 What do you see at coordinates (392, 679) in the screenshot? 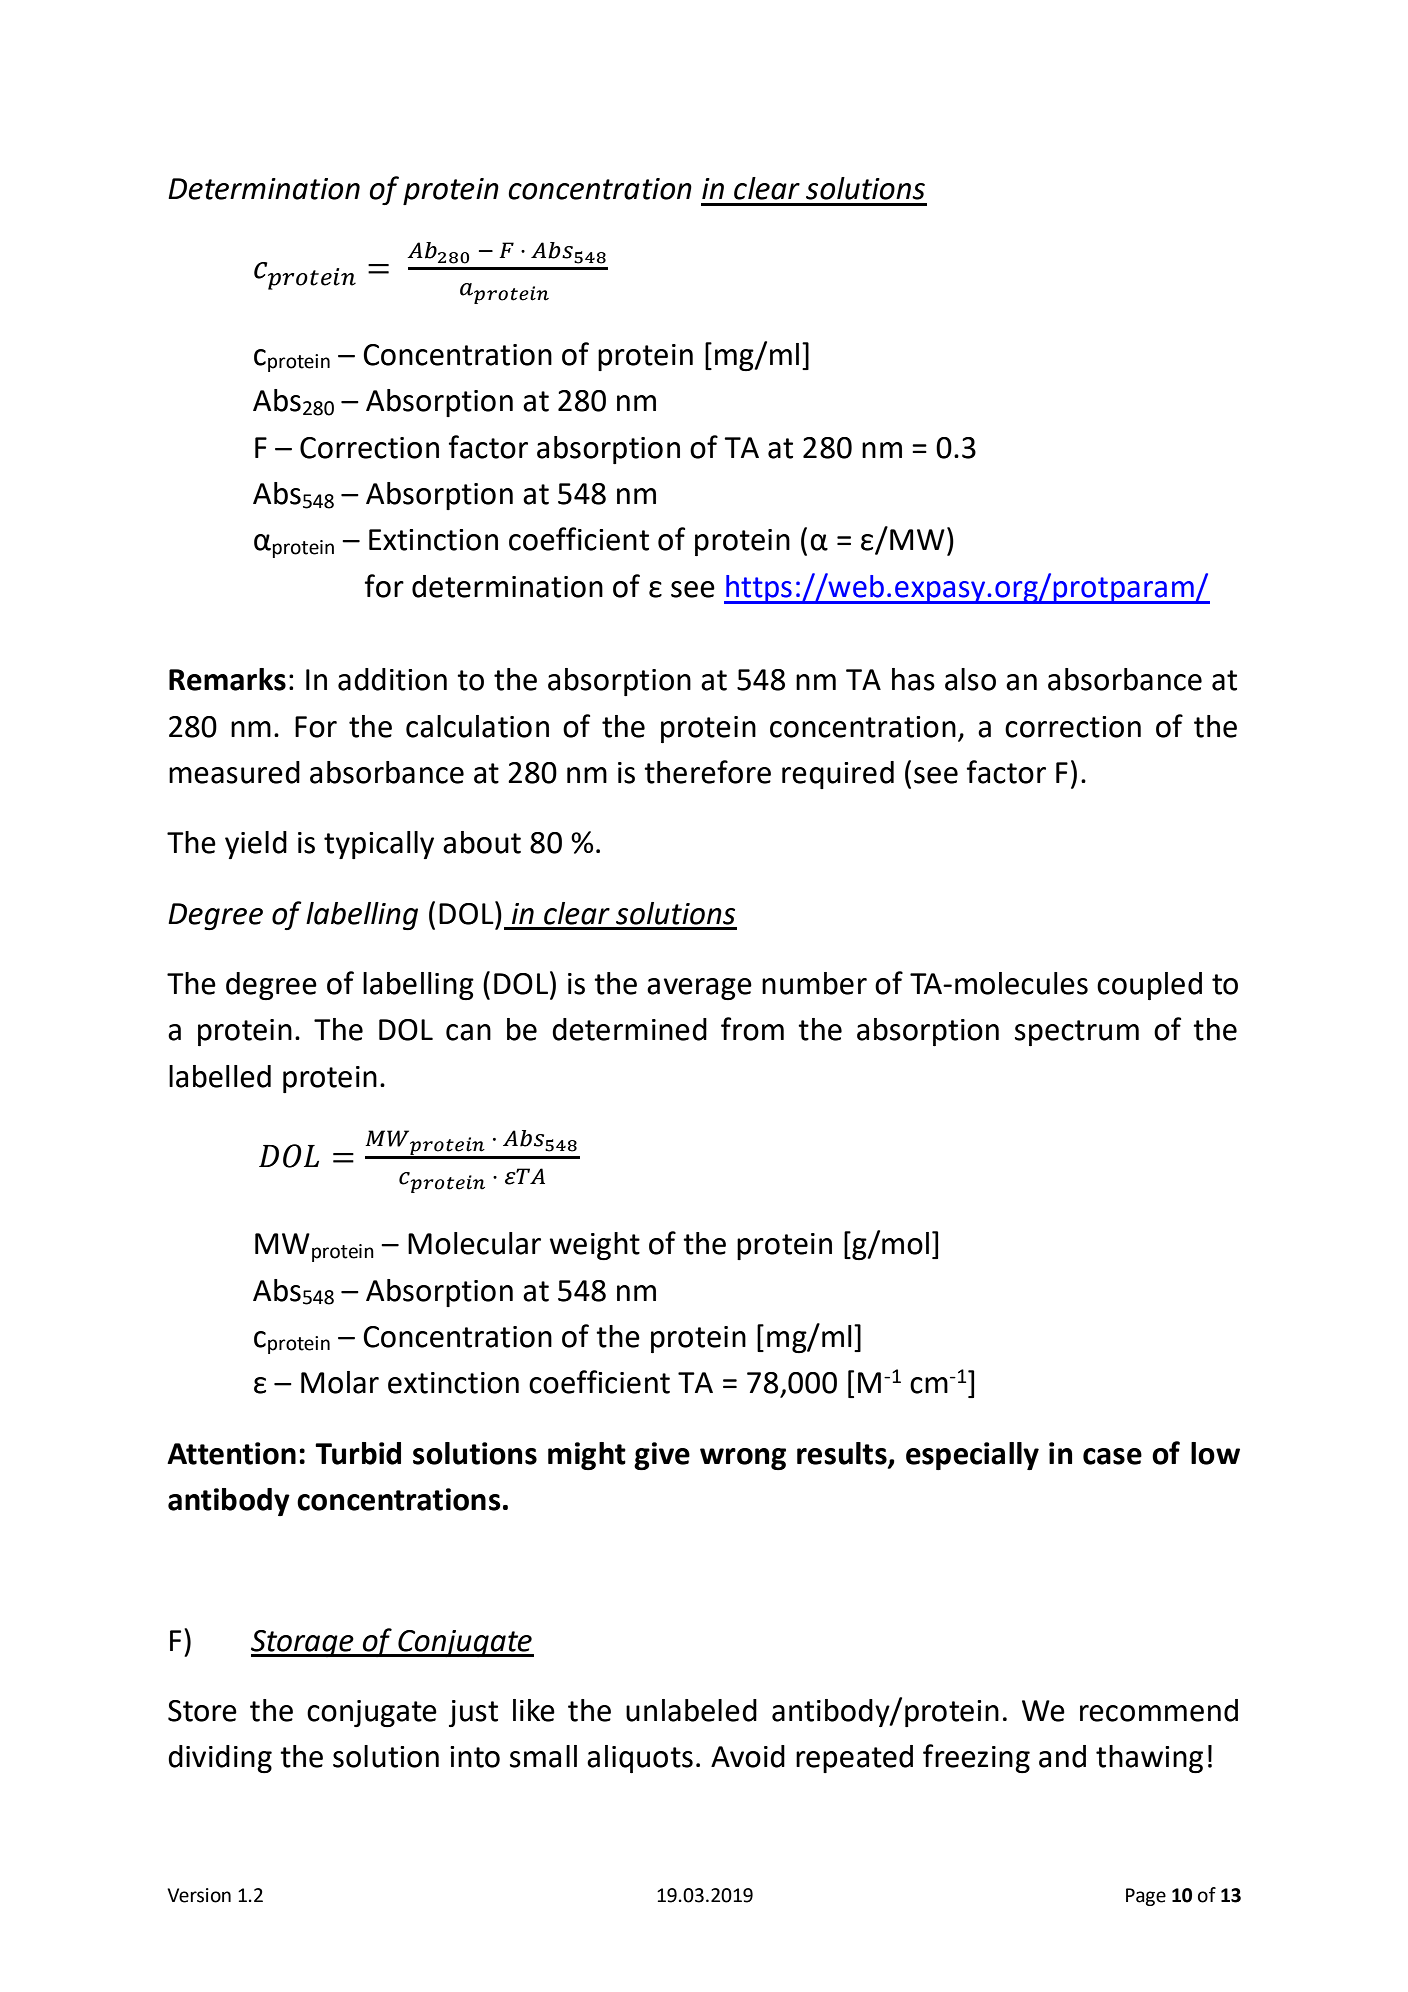
I see `addition` at bounding box center [392, 679].
